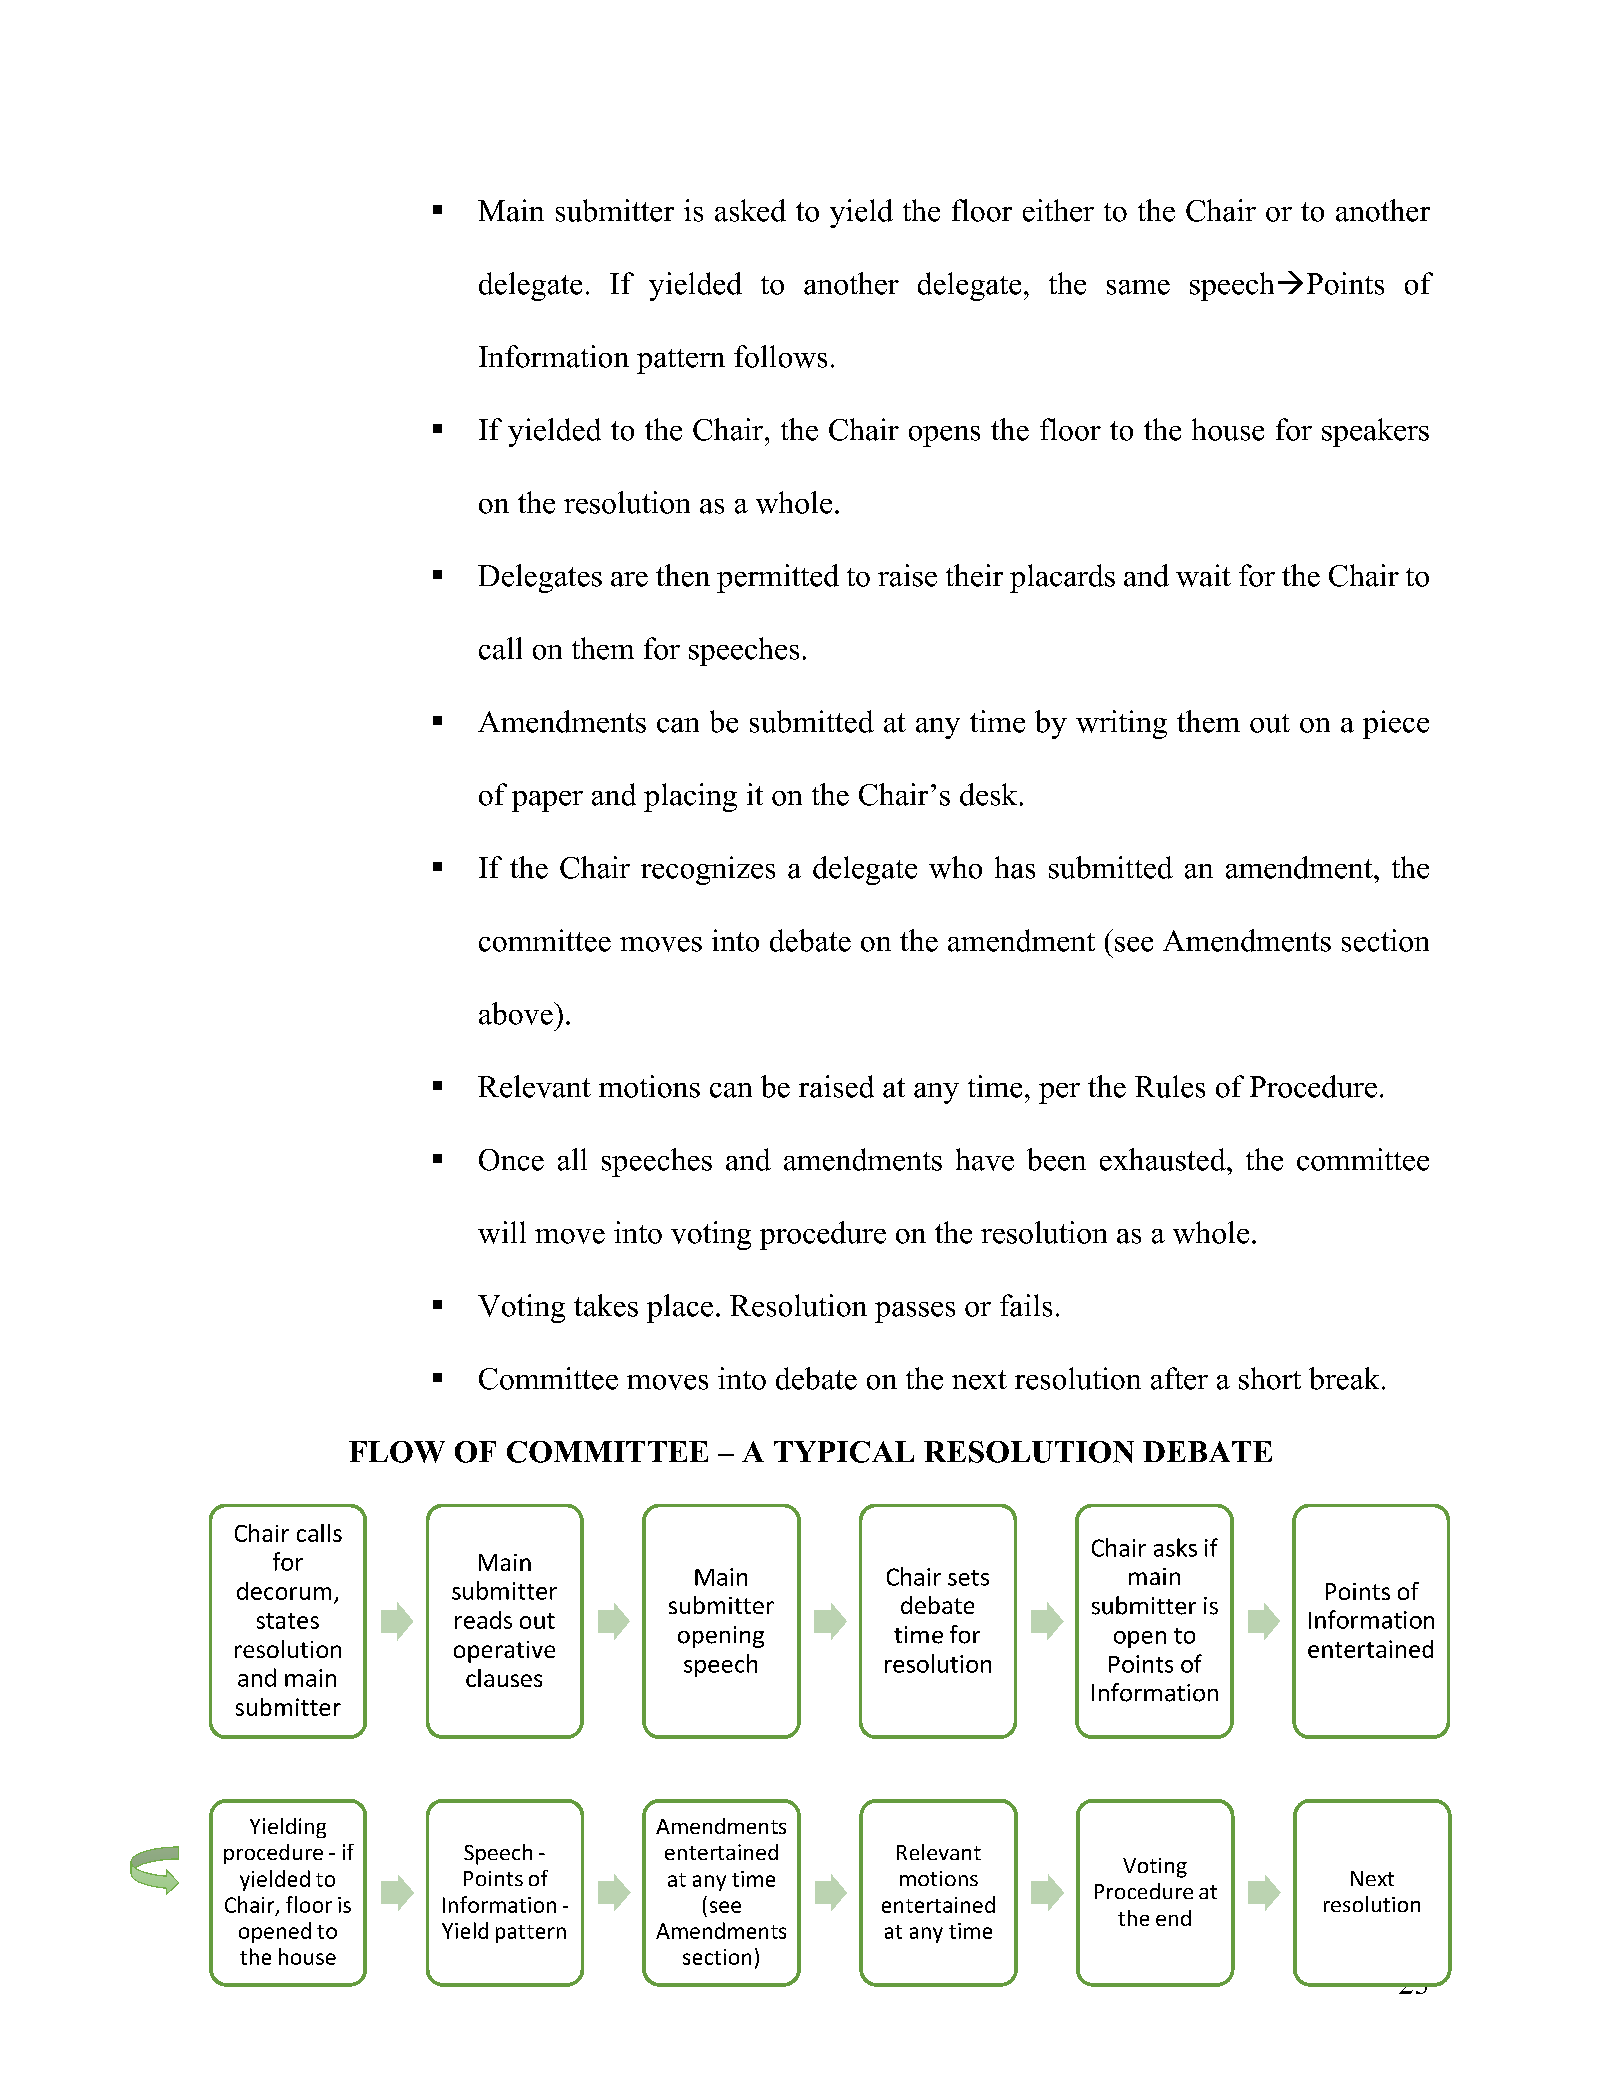 This image has height=2095, width=1619. Describe the element at coordinates (750, 210) in the image. I see `asked` at that location.
